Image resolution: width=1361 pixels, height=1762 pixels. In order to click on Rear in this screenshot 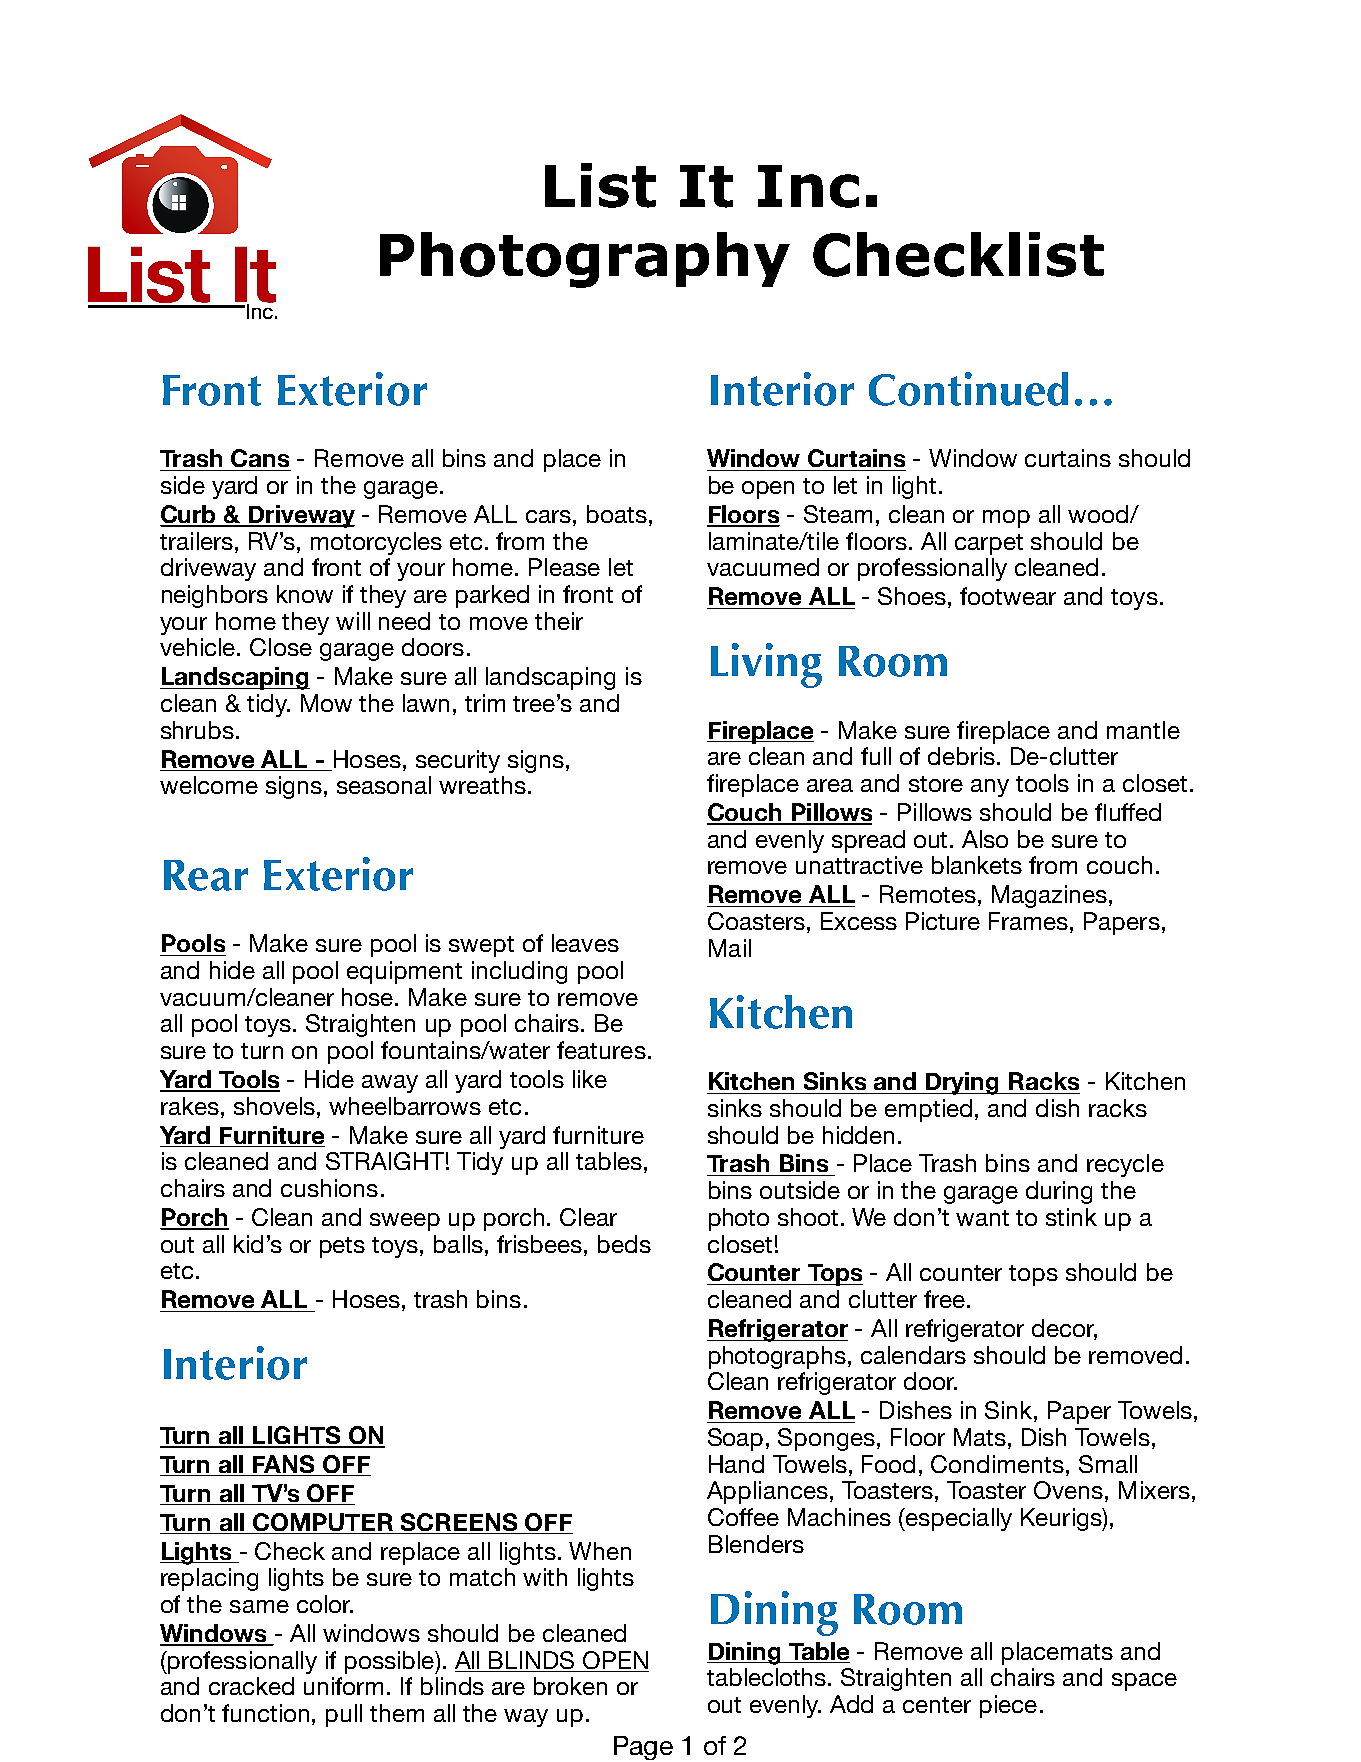, I will do `click(206, 875)`.
